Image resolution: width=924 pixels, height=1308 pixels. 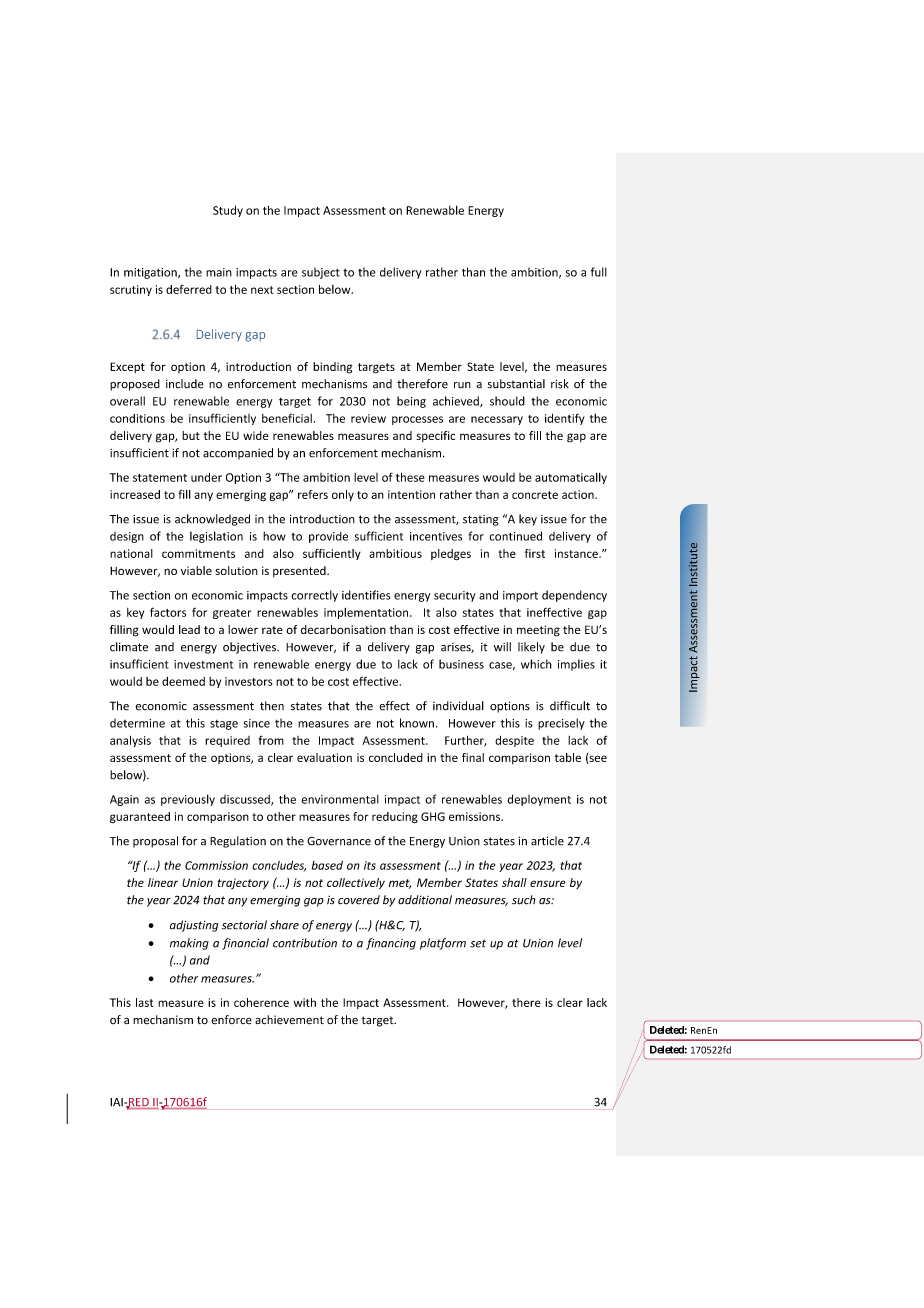 What do you see at coordinates (538, 631) in the screenshot?
I see `meeting` at bounding box center [538, 631].
